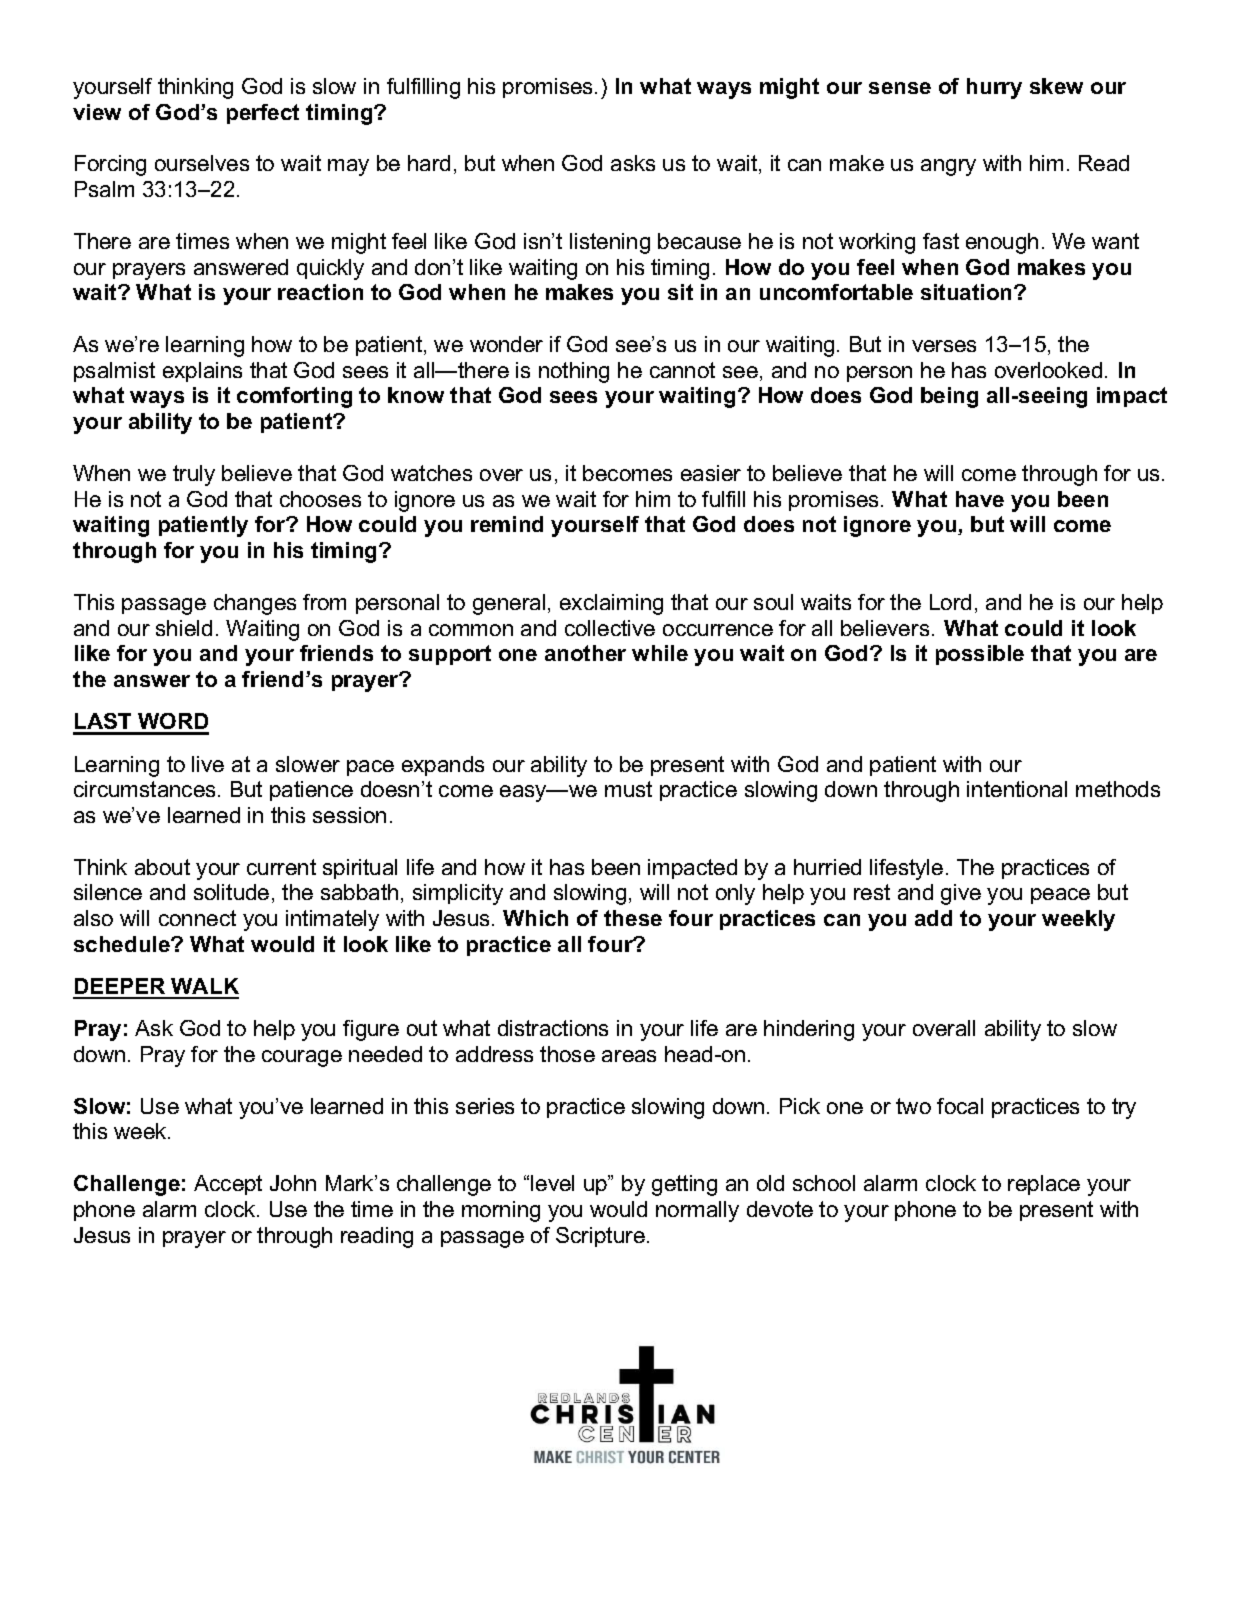  Describe the element at coordinates (628, 789) in the screenshot. I see `must` at that location.
